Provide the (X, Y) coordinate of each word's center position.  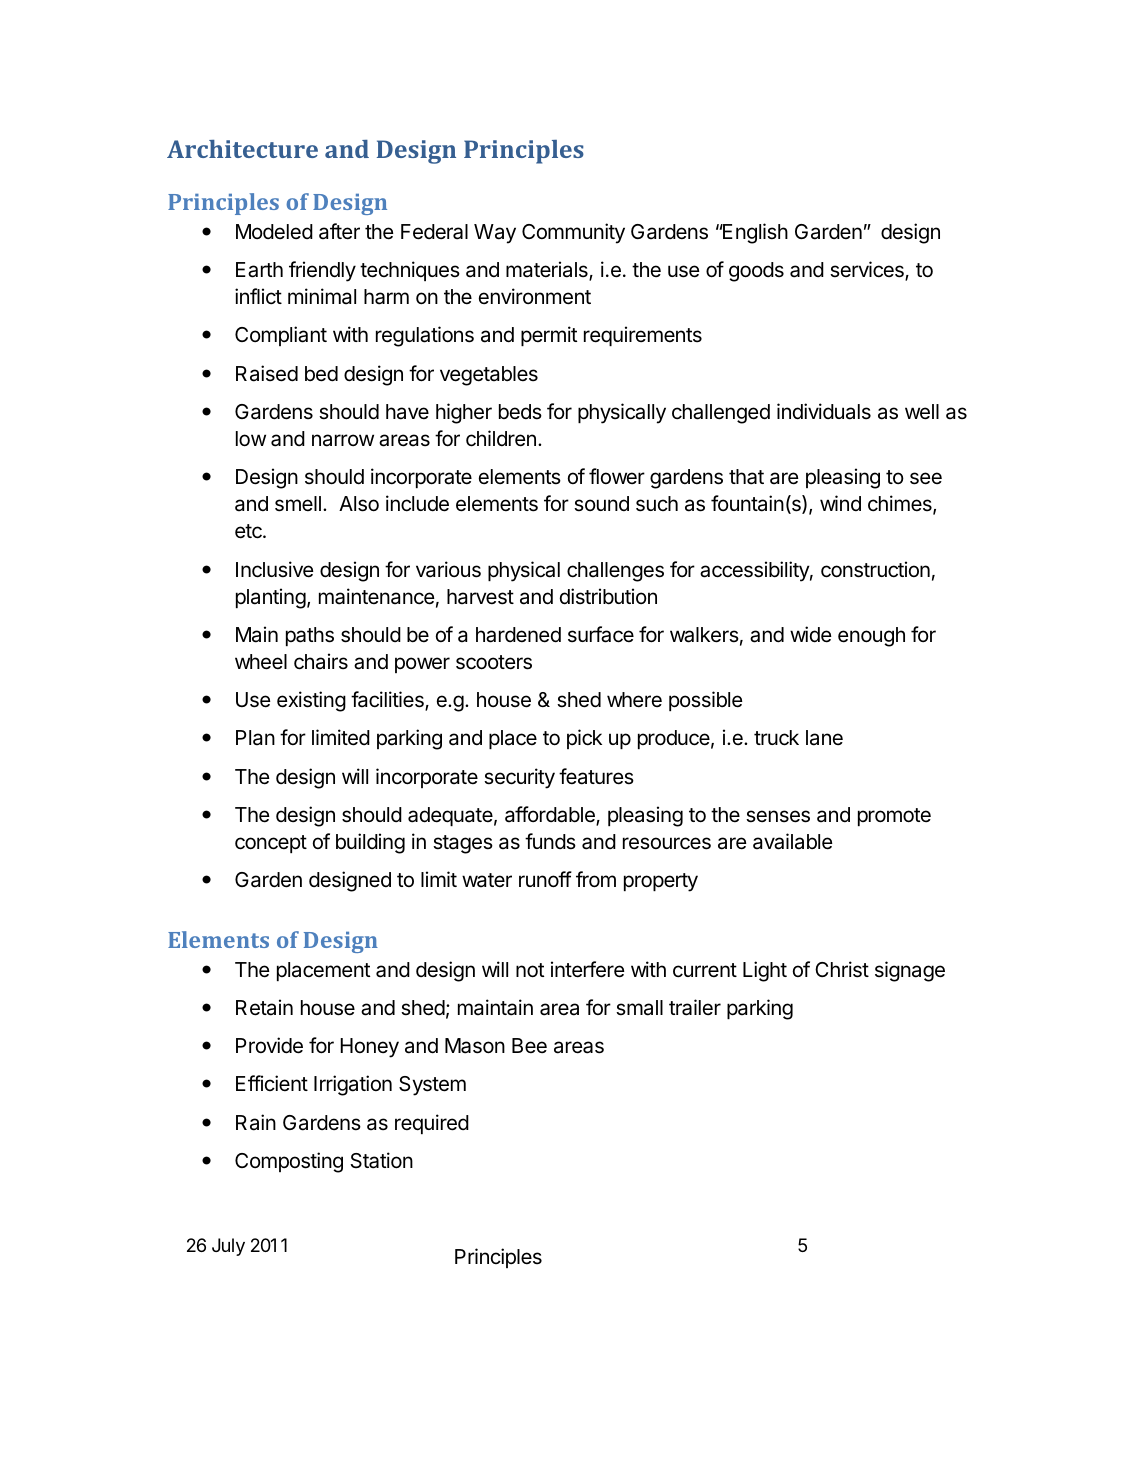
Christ (842, 969)
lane (824, 738)
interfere (588, 969)
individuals (824, 411)
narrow (343, 440)
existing (311, 701)
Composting (289, 1162)
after (339, 231)
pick (584, 739)
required (432, 1124)
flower (617, 476)
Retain (264, 1007)
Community (573, 233)
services (868, 270)
